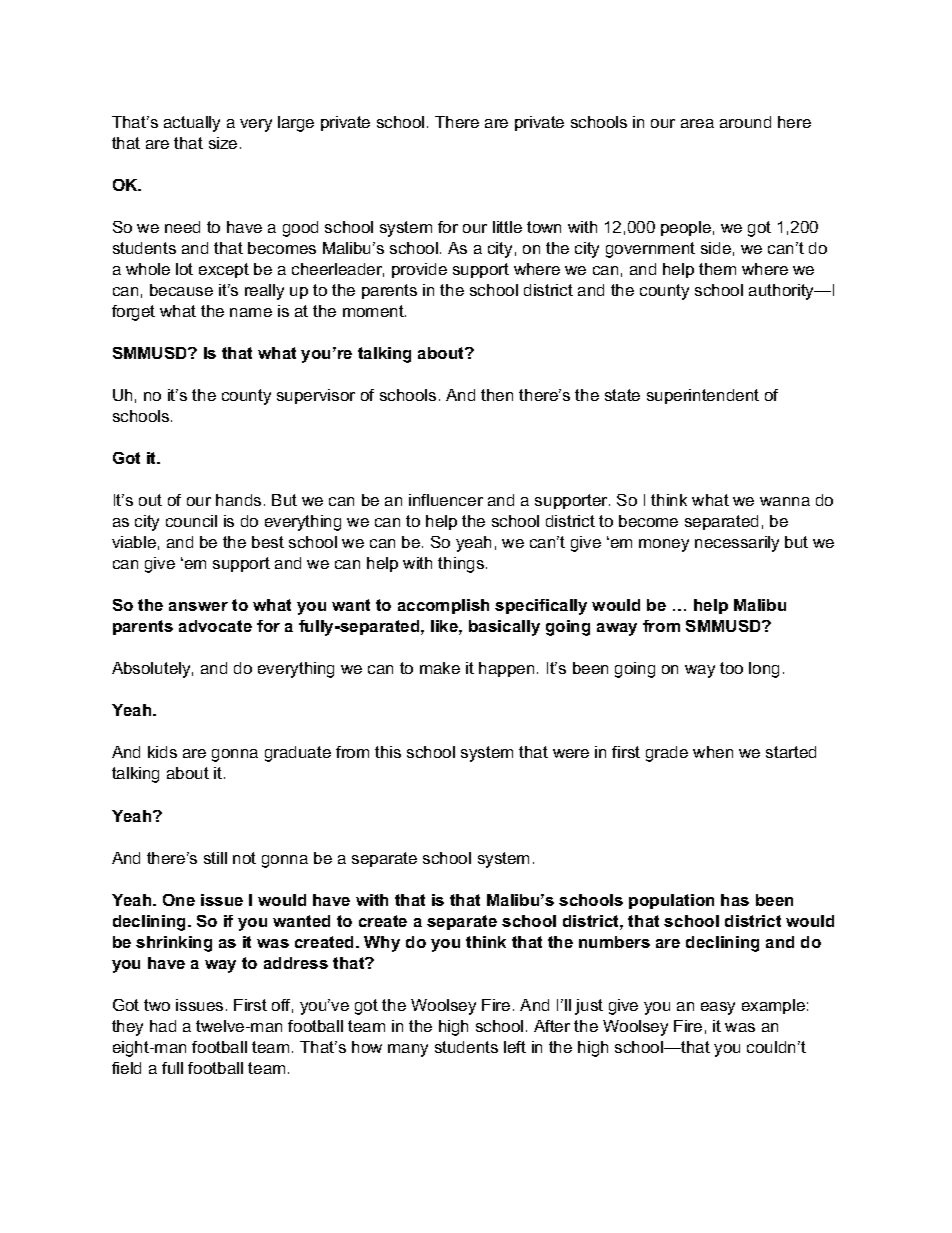  Describe the element at coordinates (388, 752) in the screenshot. I see `this` at that location.
